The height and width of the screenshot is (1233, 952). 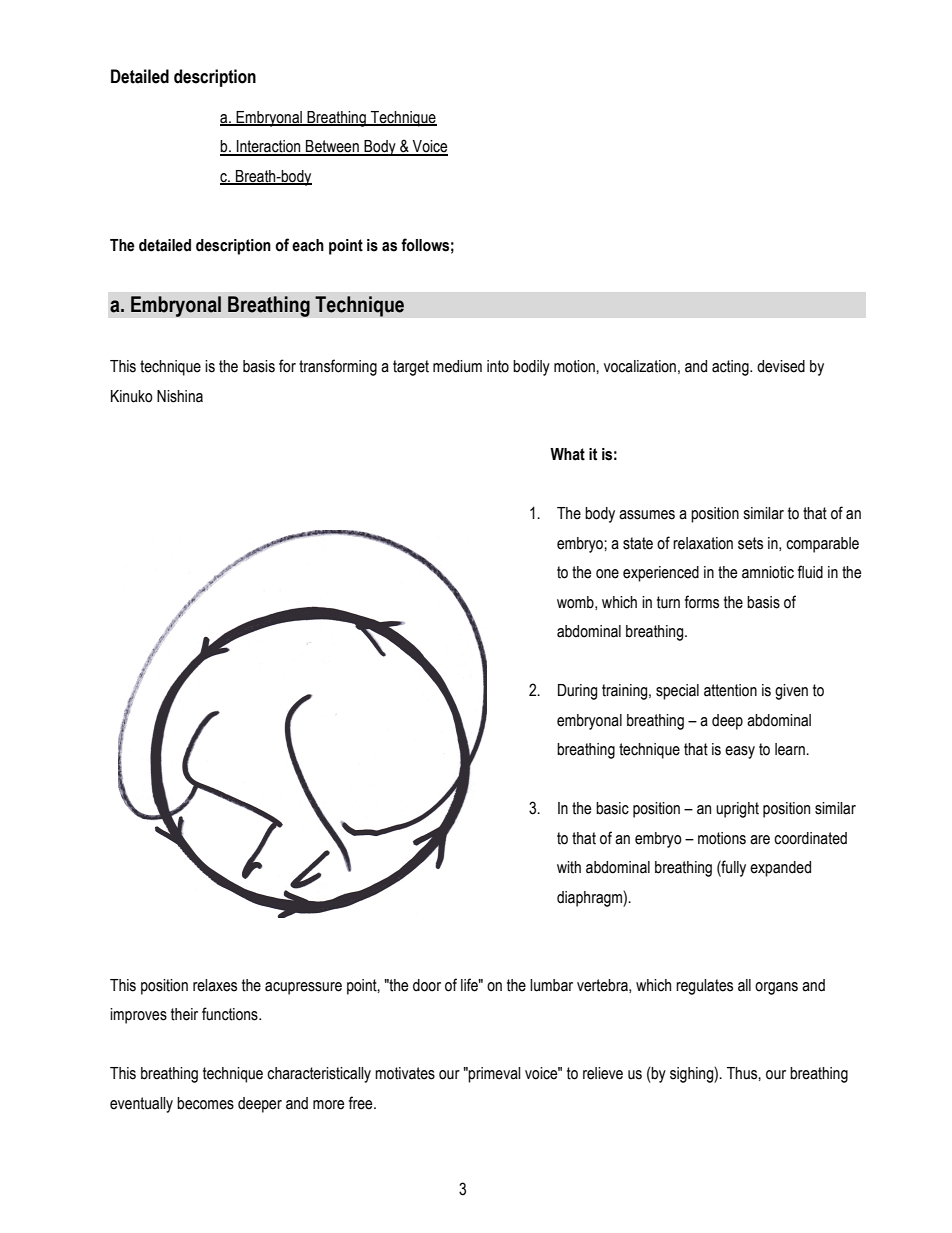 I want to click on becomes, so click(x=205, y=1103).
